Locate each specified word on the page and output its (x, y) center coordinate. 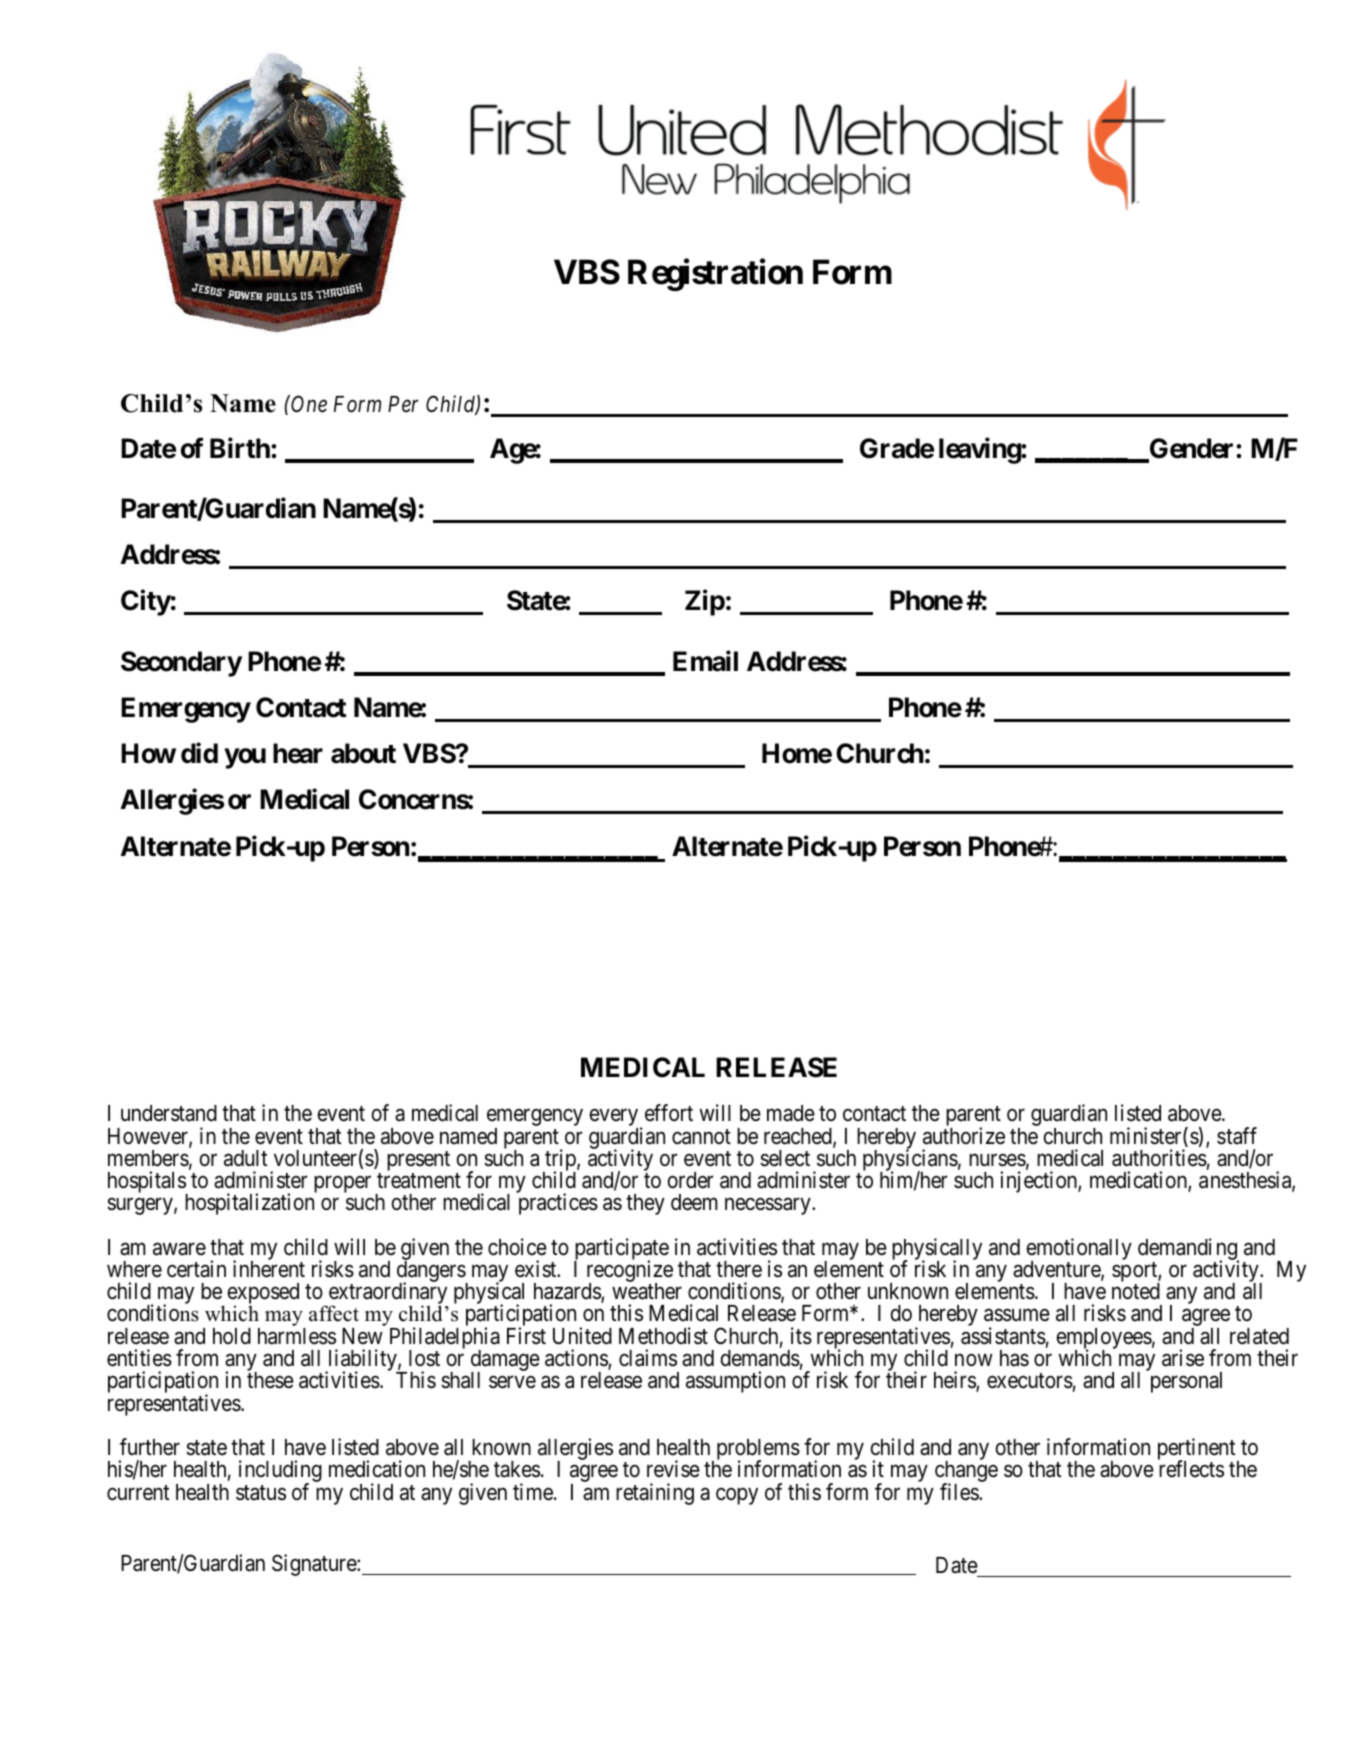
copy (737, 1496)
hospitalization (249, 1204)
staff (1237, 1136)
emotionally (1079, 1250)
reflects (1191, 1469)
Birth (241, 448)
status (261, 1493)
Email (705, 661)
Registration (715, 275)
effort (669, 1113)
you (245, 759)
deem (694, 1202)
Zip (705, 603)
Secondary (181, 664)
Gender (1192, 449)
